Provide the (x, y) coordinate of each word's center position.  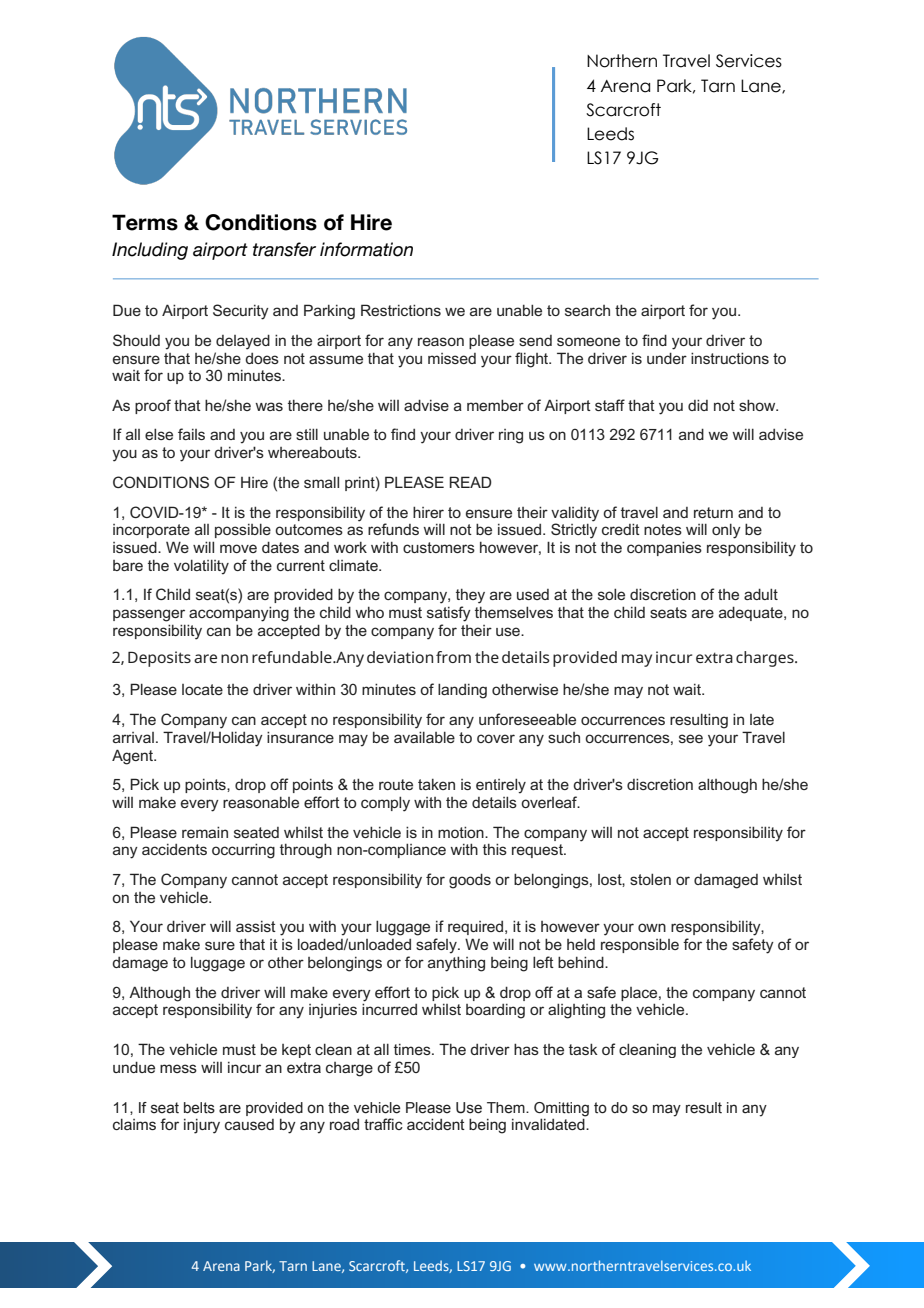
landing (462, 691)
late (762, 719)
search (587, 310)
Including (150, 251)
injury (202, 1126)
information (366, 249)
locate (202, 689)
